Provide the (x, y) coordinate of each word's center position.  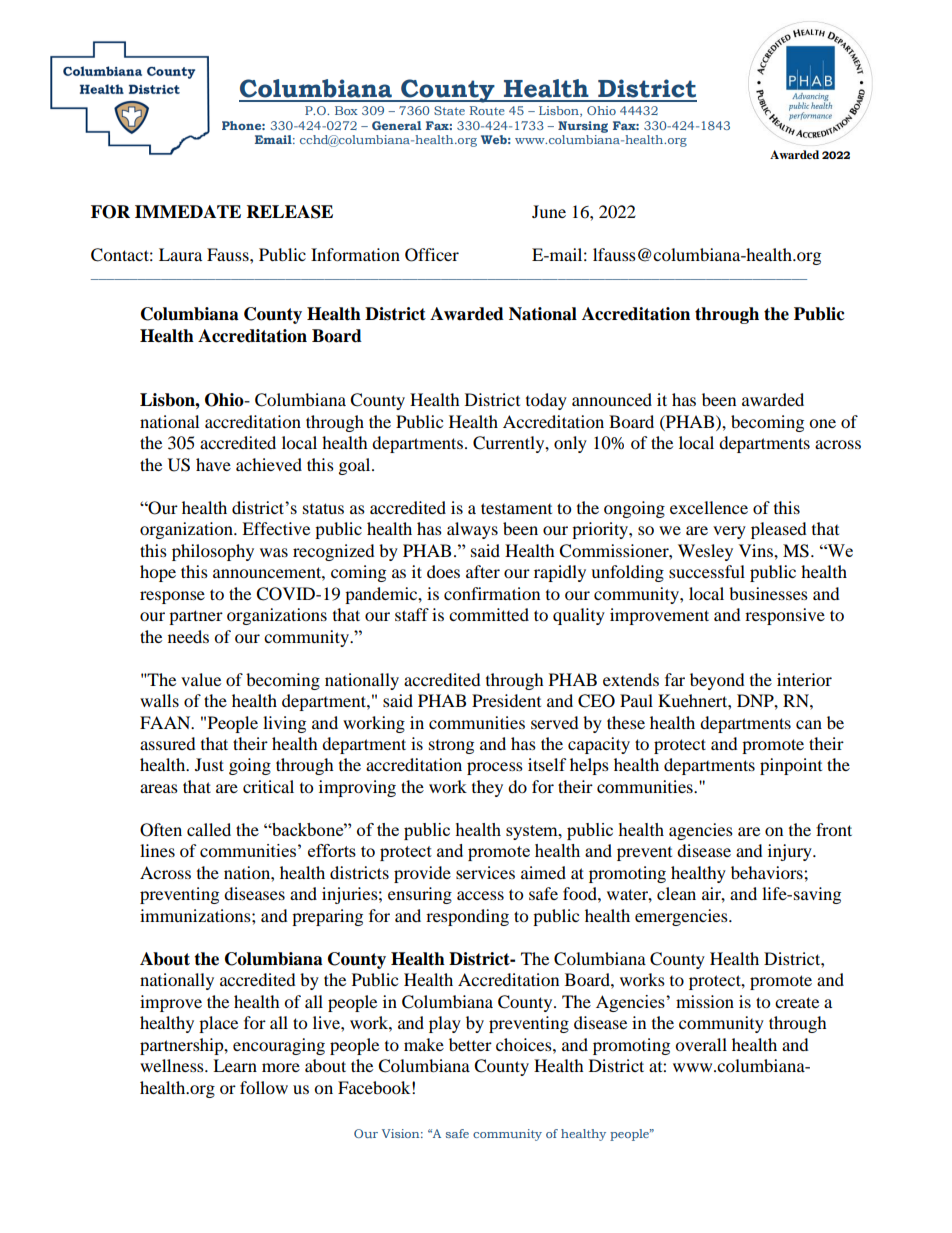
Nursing (583, 127)
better (470, 1044)
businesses (768, 593)
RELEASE (290, 212)
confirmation (492, 593)
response (172, 597)
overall (701, 1044)
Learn (235, 1065)
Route (487, 110)
